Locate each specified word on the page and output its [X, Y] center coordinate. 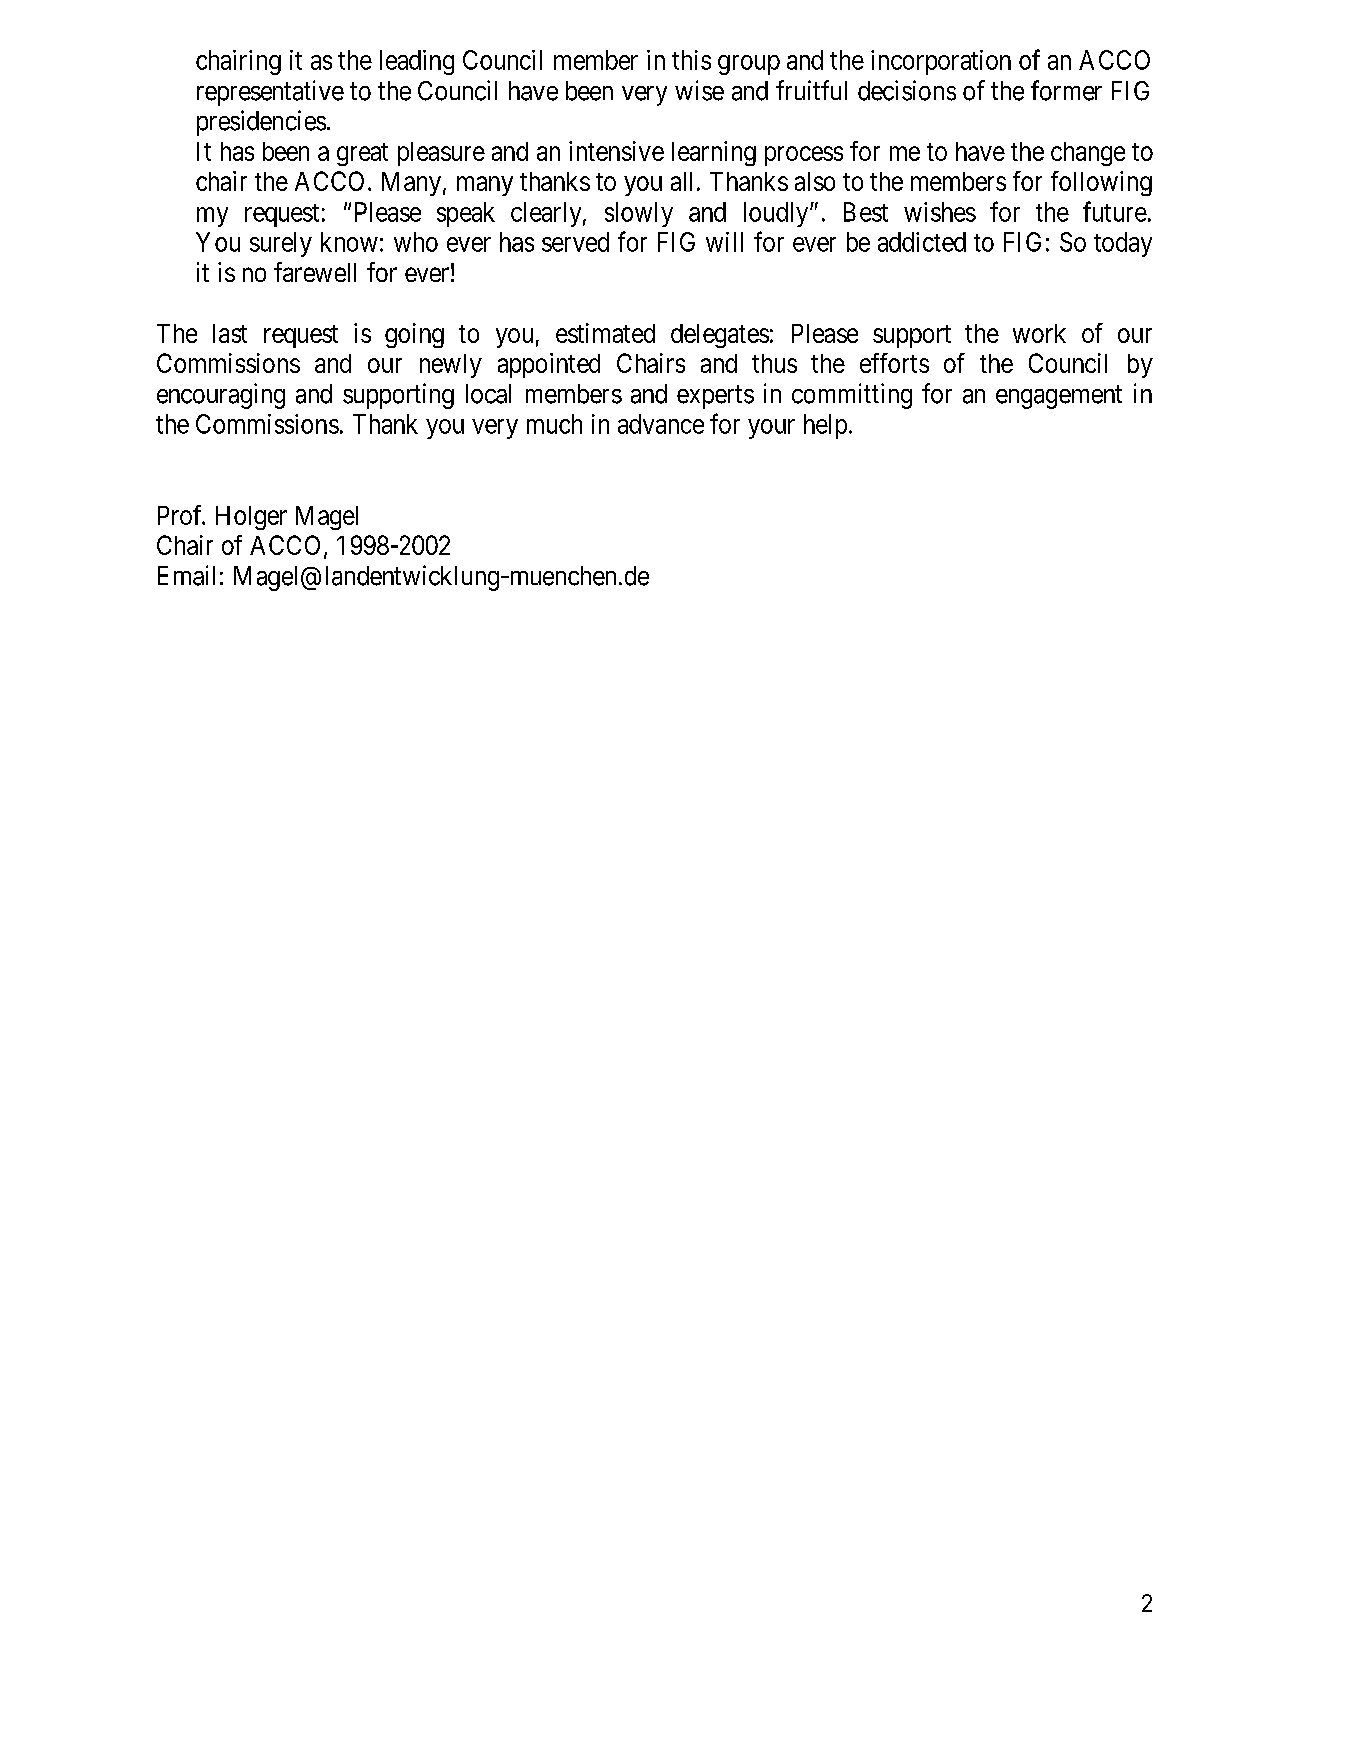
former [1066, 90]
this [691, 60]
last [230, 333]
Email [186, 575]
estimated [605, 333]
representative [270, 93]
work [1039, 333]
